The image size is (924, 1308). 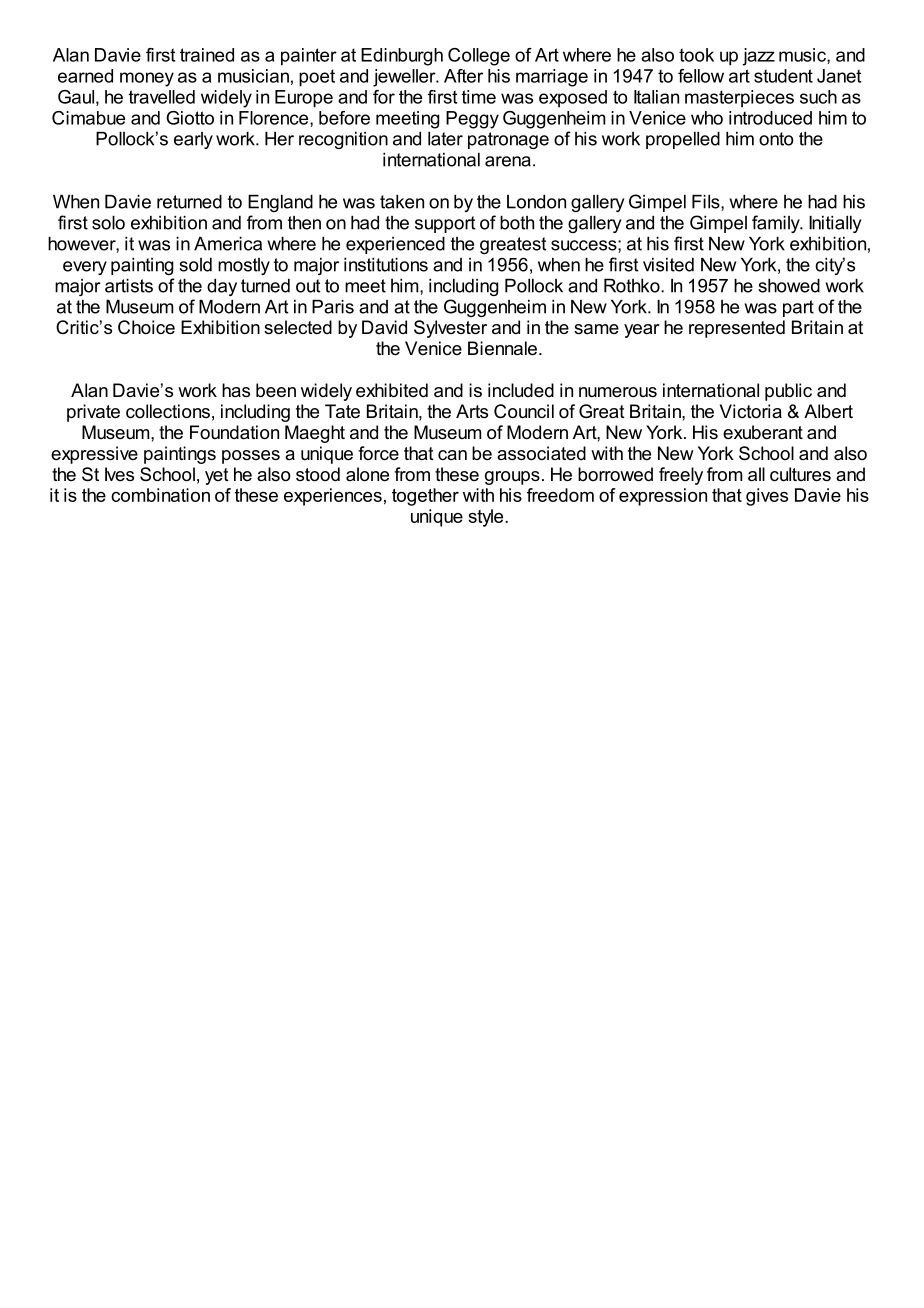 I want to click on artists, so click(x=129, y=286).
